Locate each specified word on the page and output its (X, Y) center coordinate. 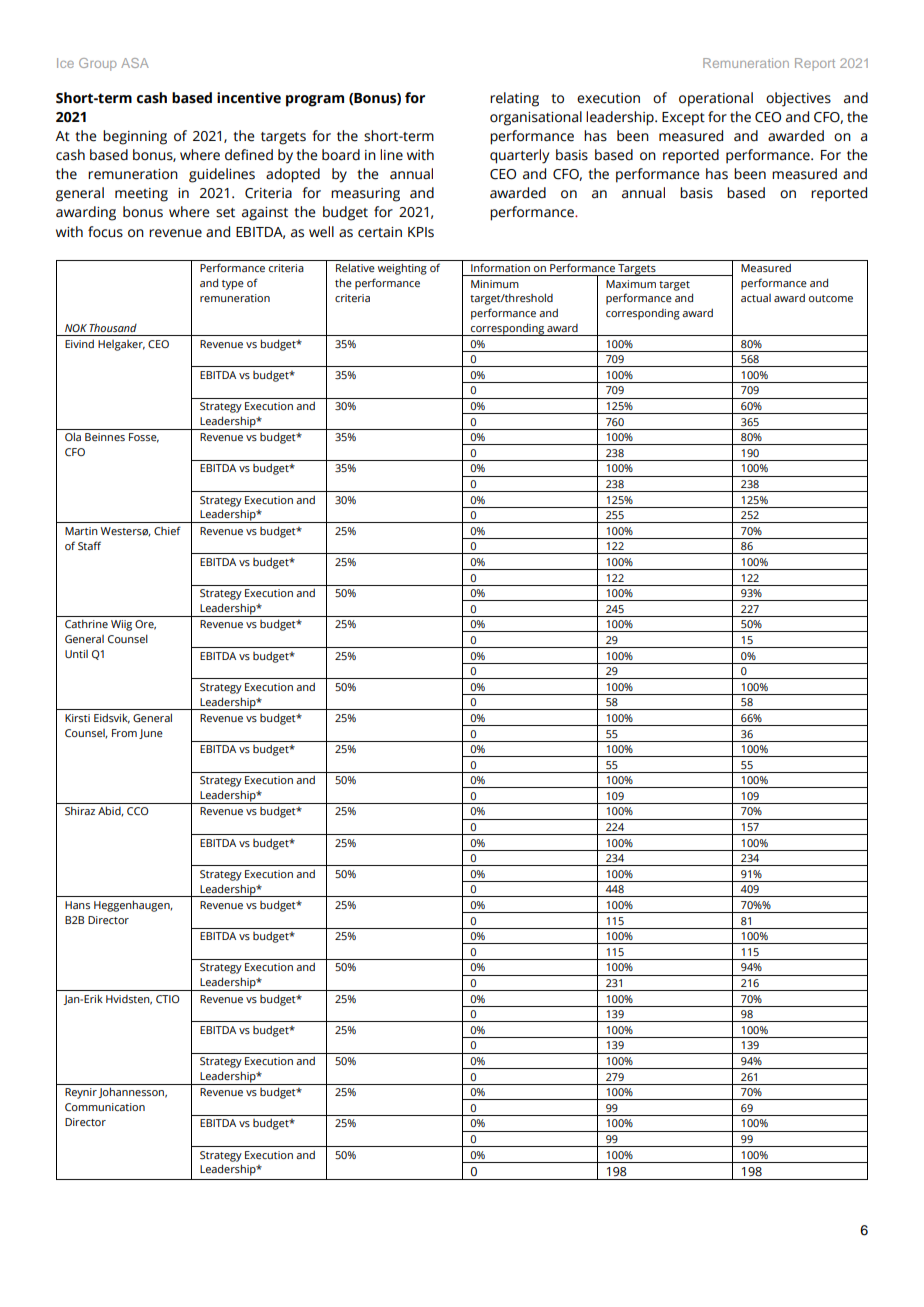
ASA (135, 63)
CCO (138, 811)
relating (514, 99)
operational (716, 99)
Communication (105, 1107)
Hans (77, 905)
